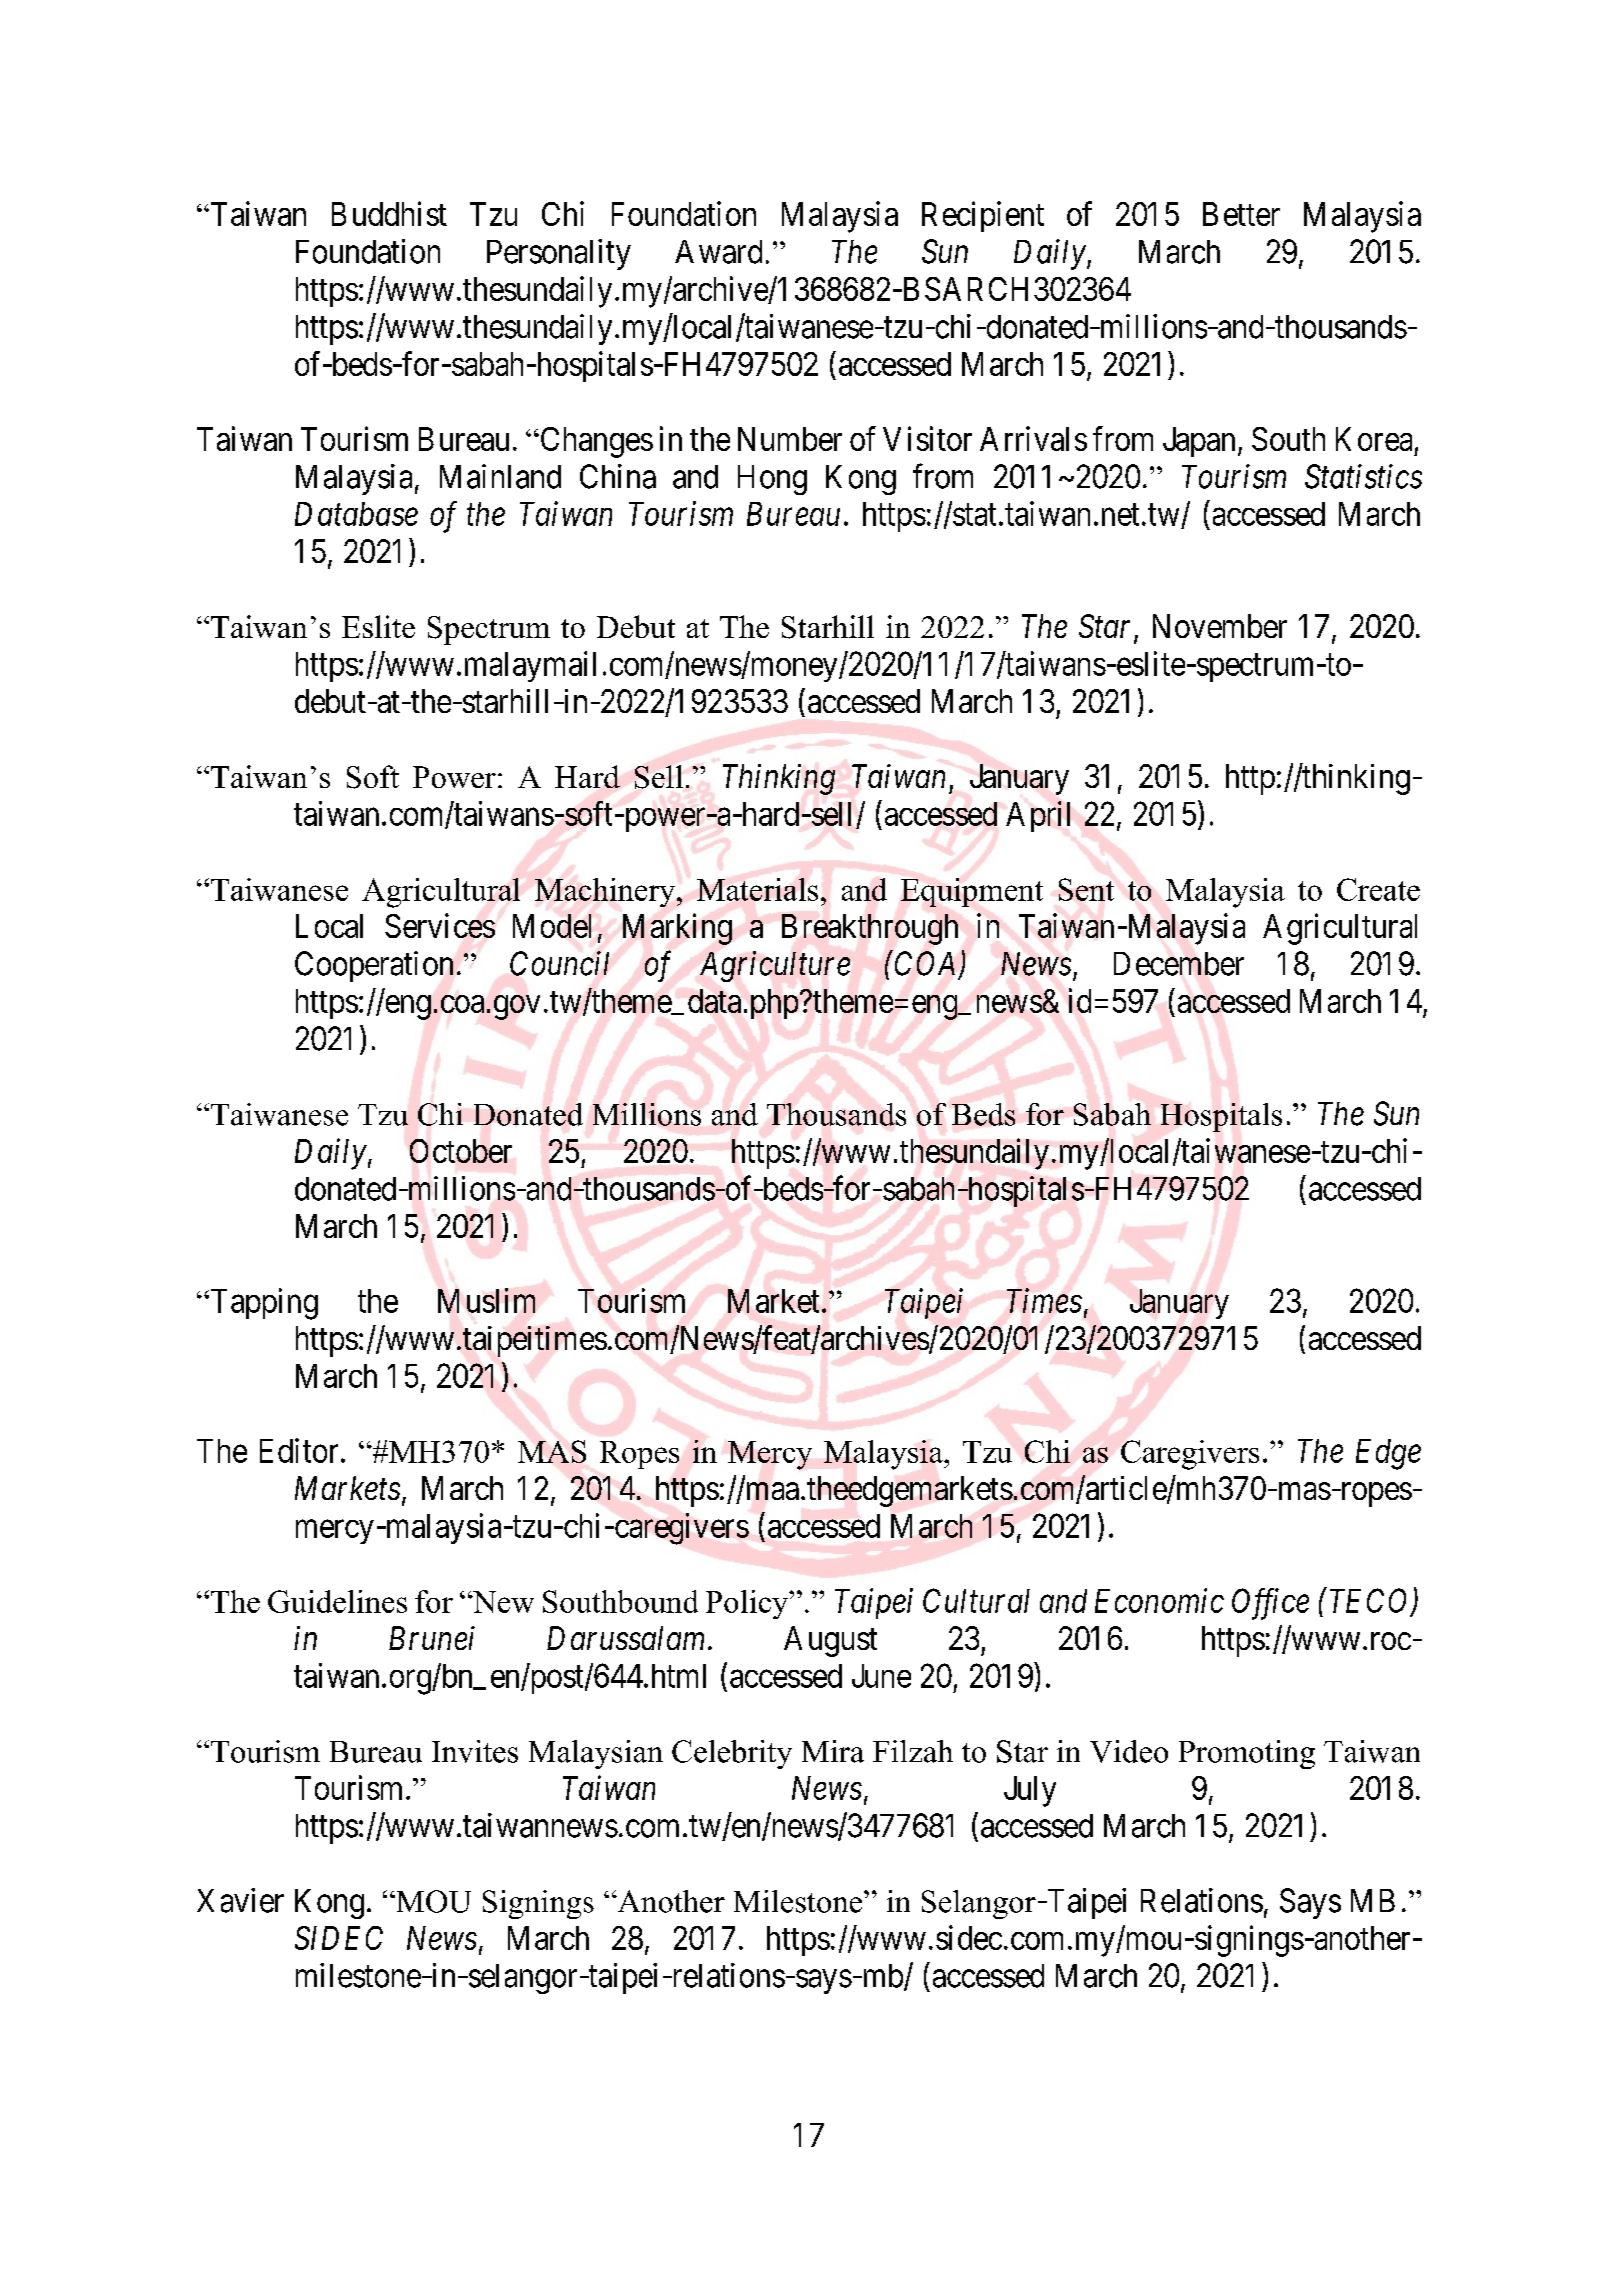 Image resolution: width=1617 pixels, height=2286 pixels. I want to click on Cooperation, so click(374, 966).
